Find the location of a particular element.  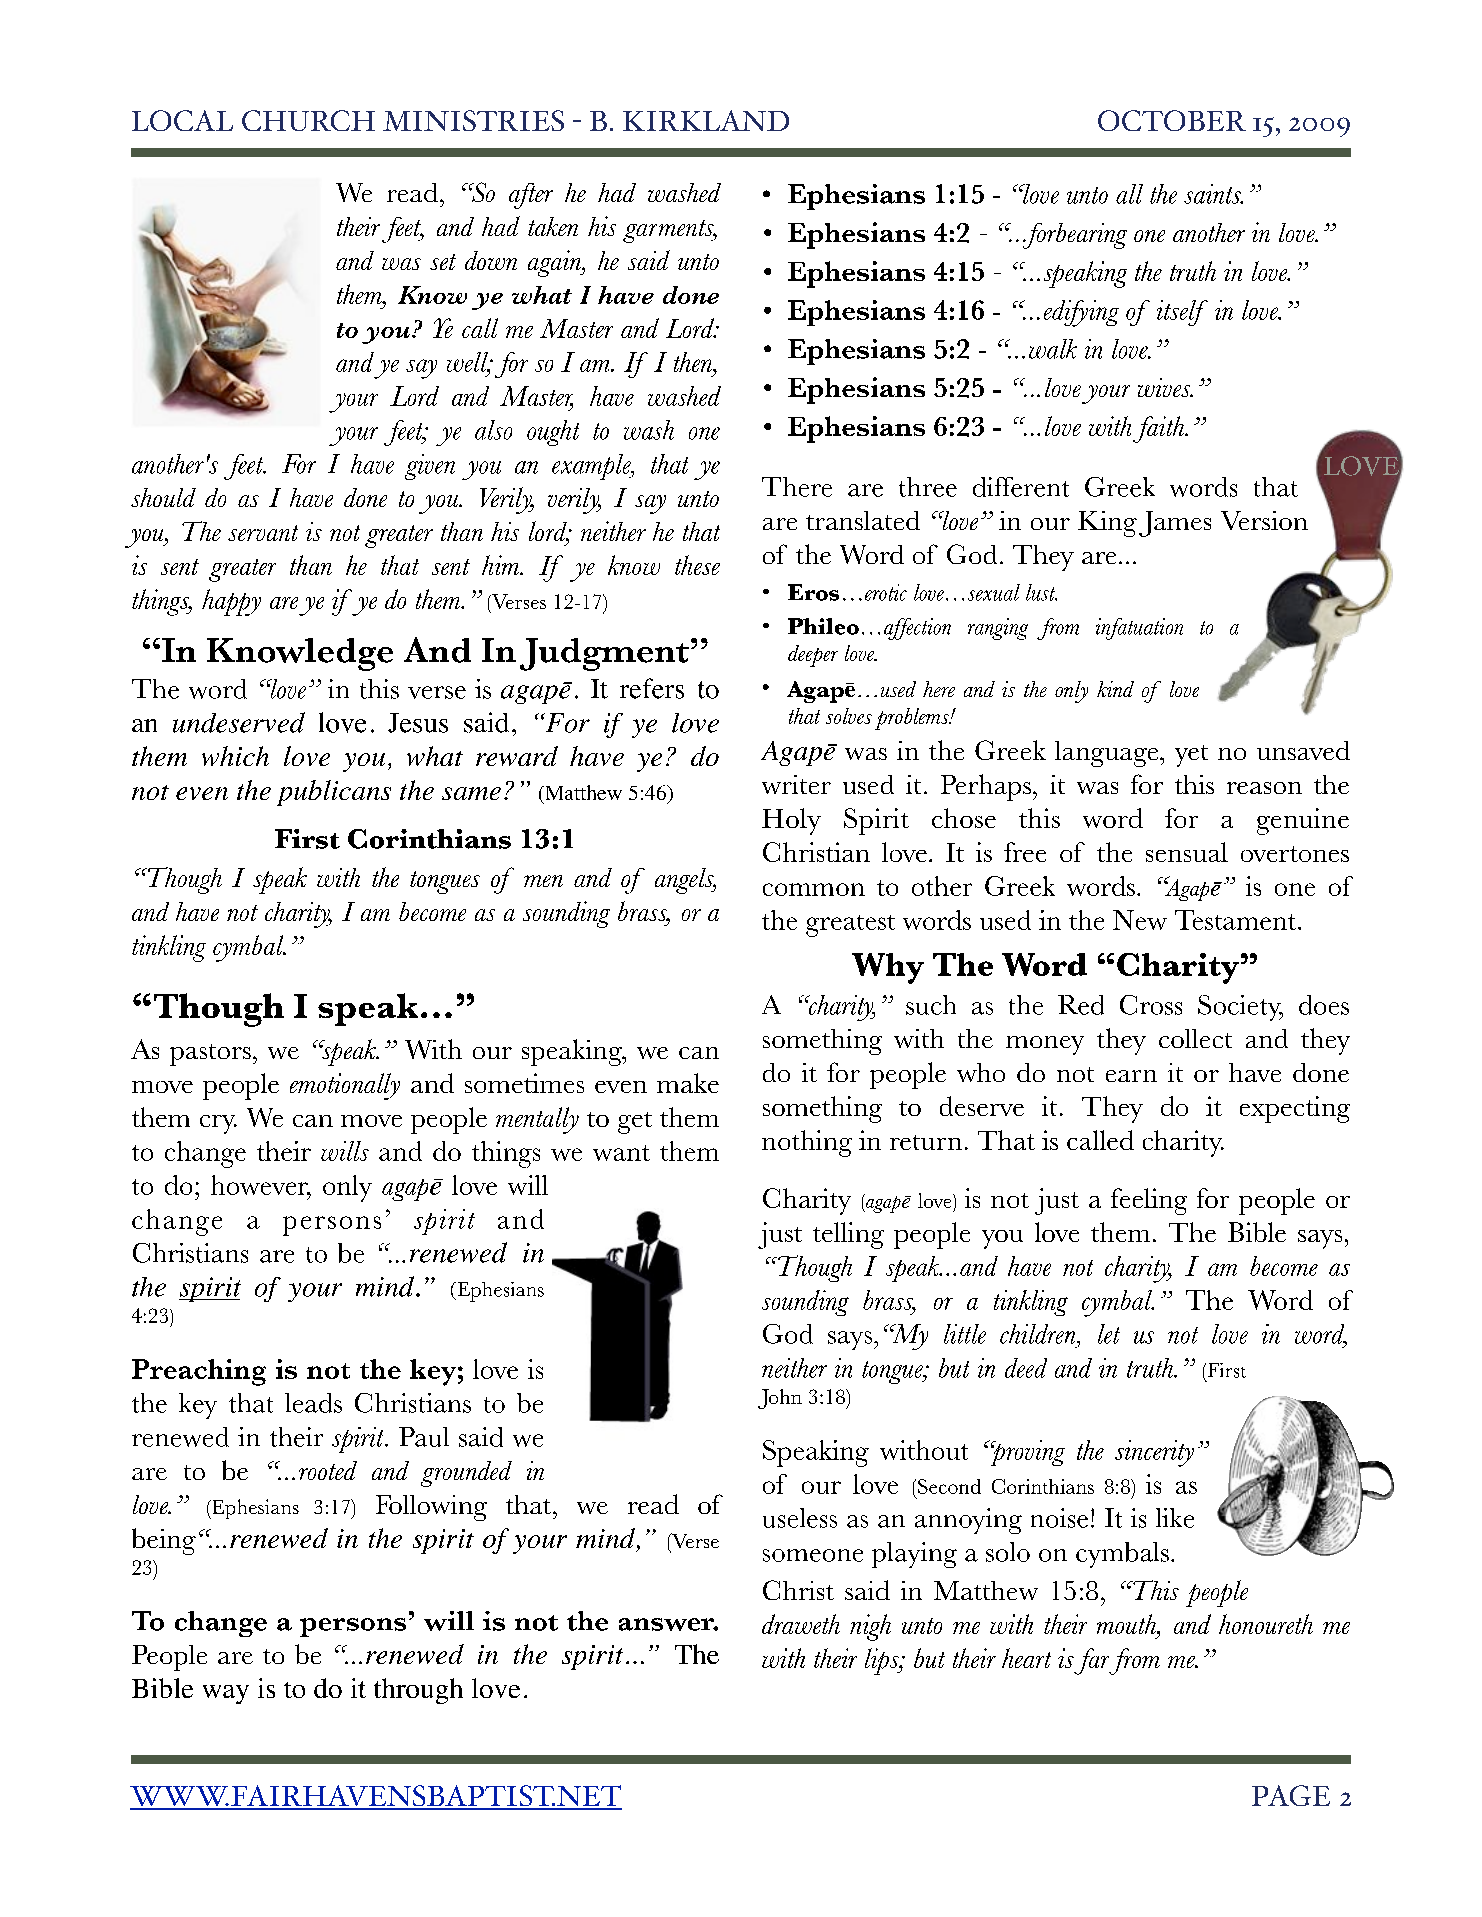

CHURCH is located at coordinates (308, 120).
